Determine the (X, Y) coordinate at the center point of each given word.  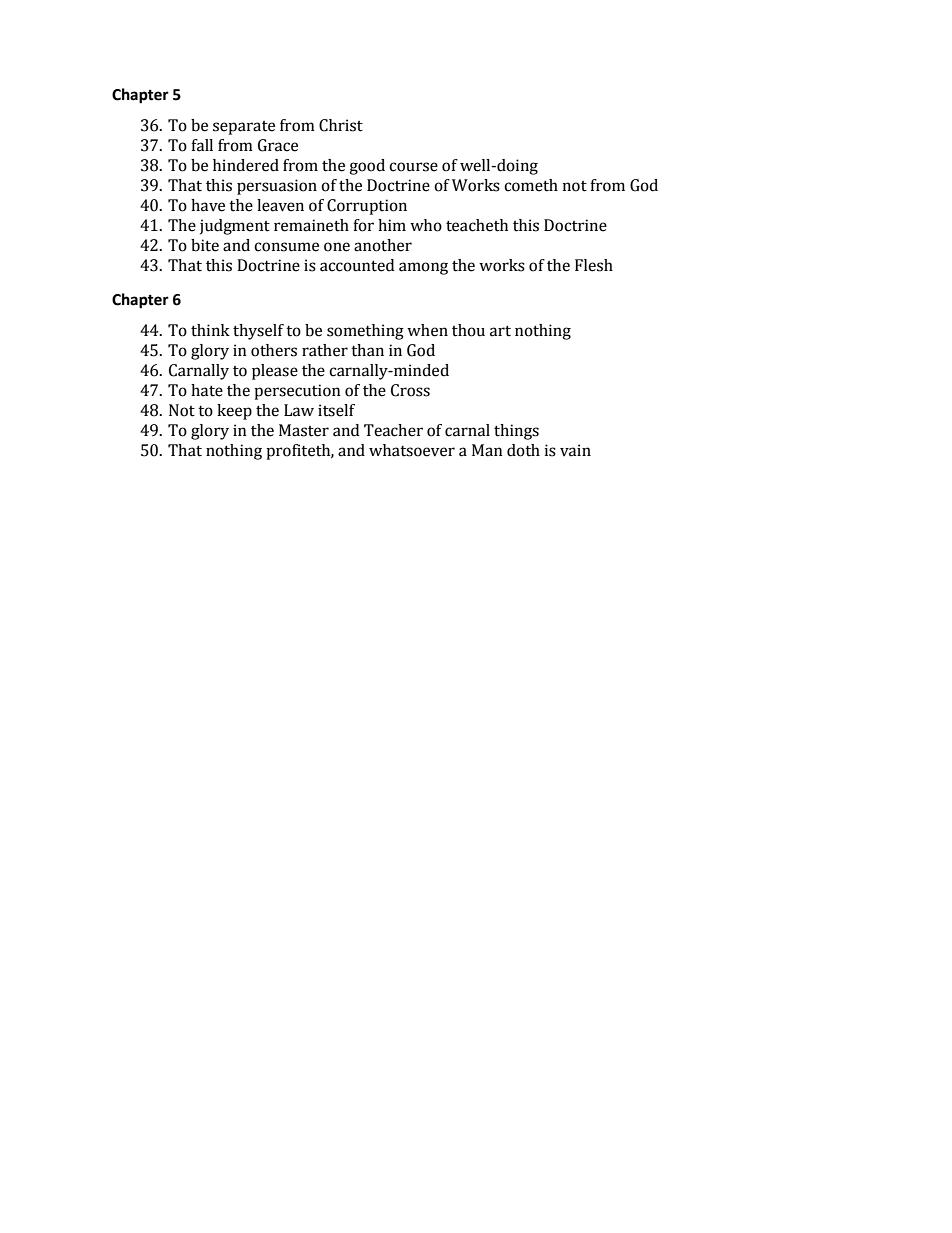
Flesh (594, 265)
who (426, 225)
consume (286, 247)
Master (304, 430)
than (367, 350)
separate (244, 128)
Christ (341, 125)
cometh (531, 185)
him (392, 225)
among (423, 268)
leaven (280, 205)
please (275, 372)
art (500, 331)
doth (523, 450)
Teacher (393, 430)
